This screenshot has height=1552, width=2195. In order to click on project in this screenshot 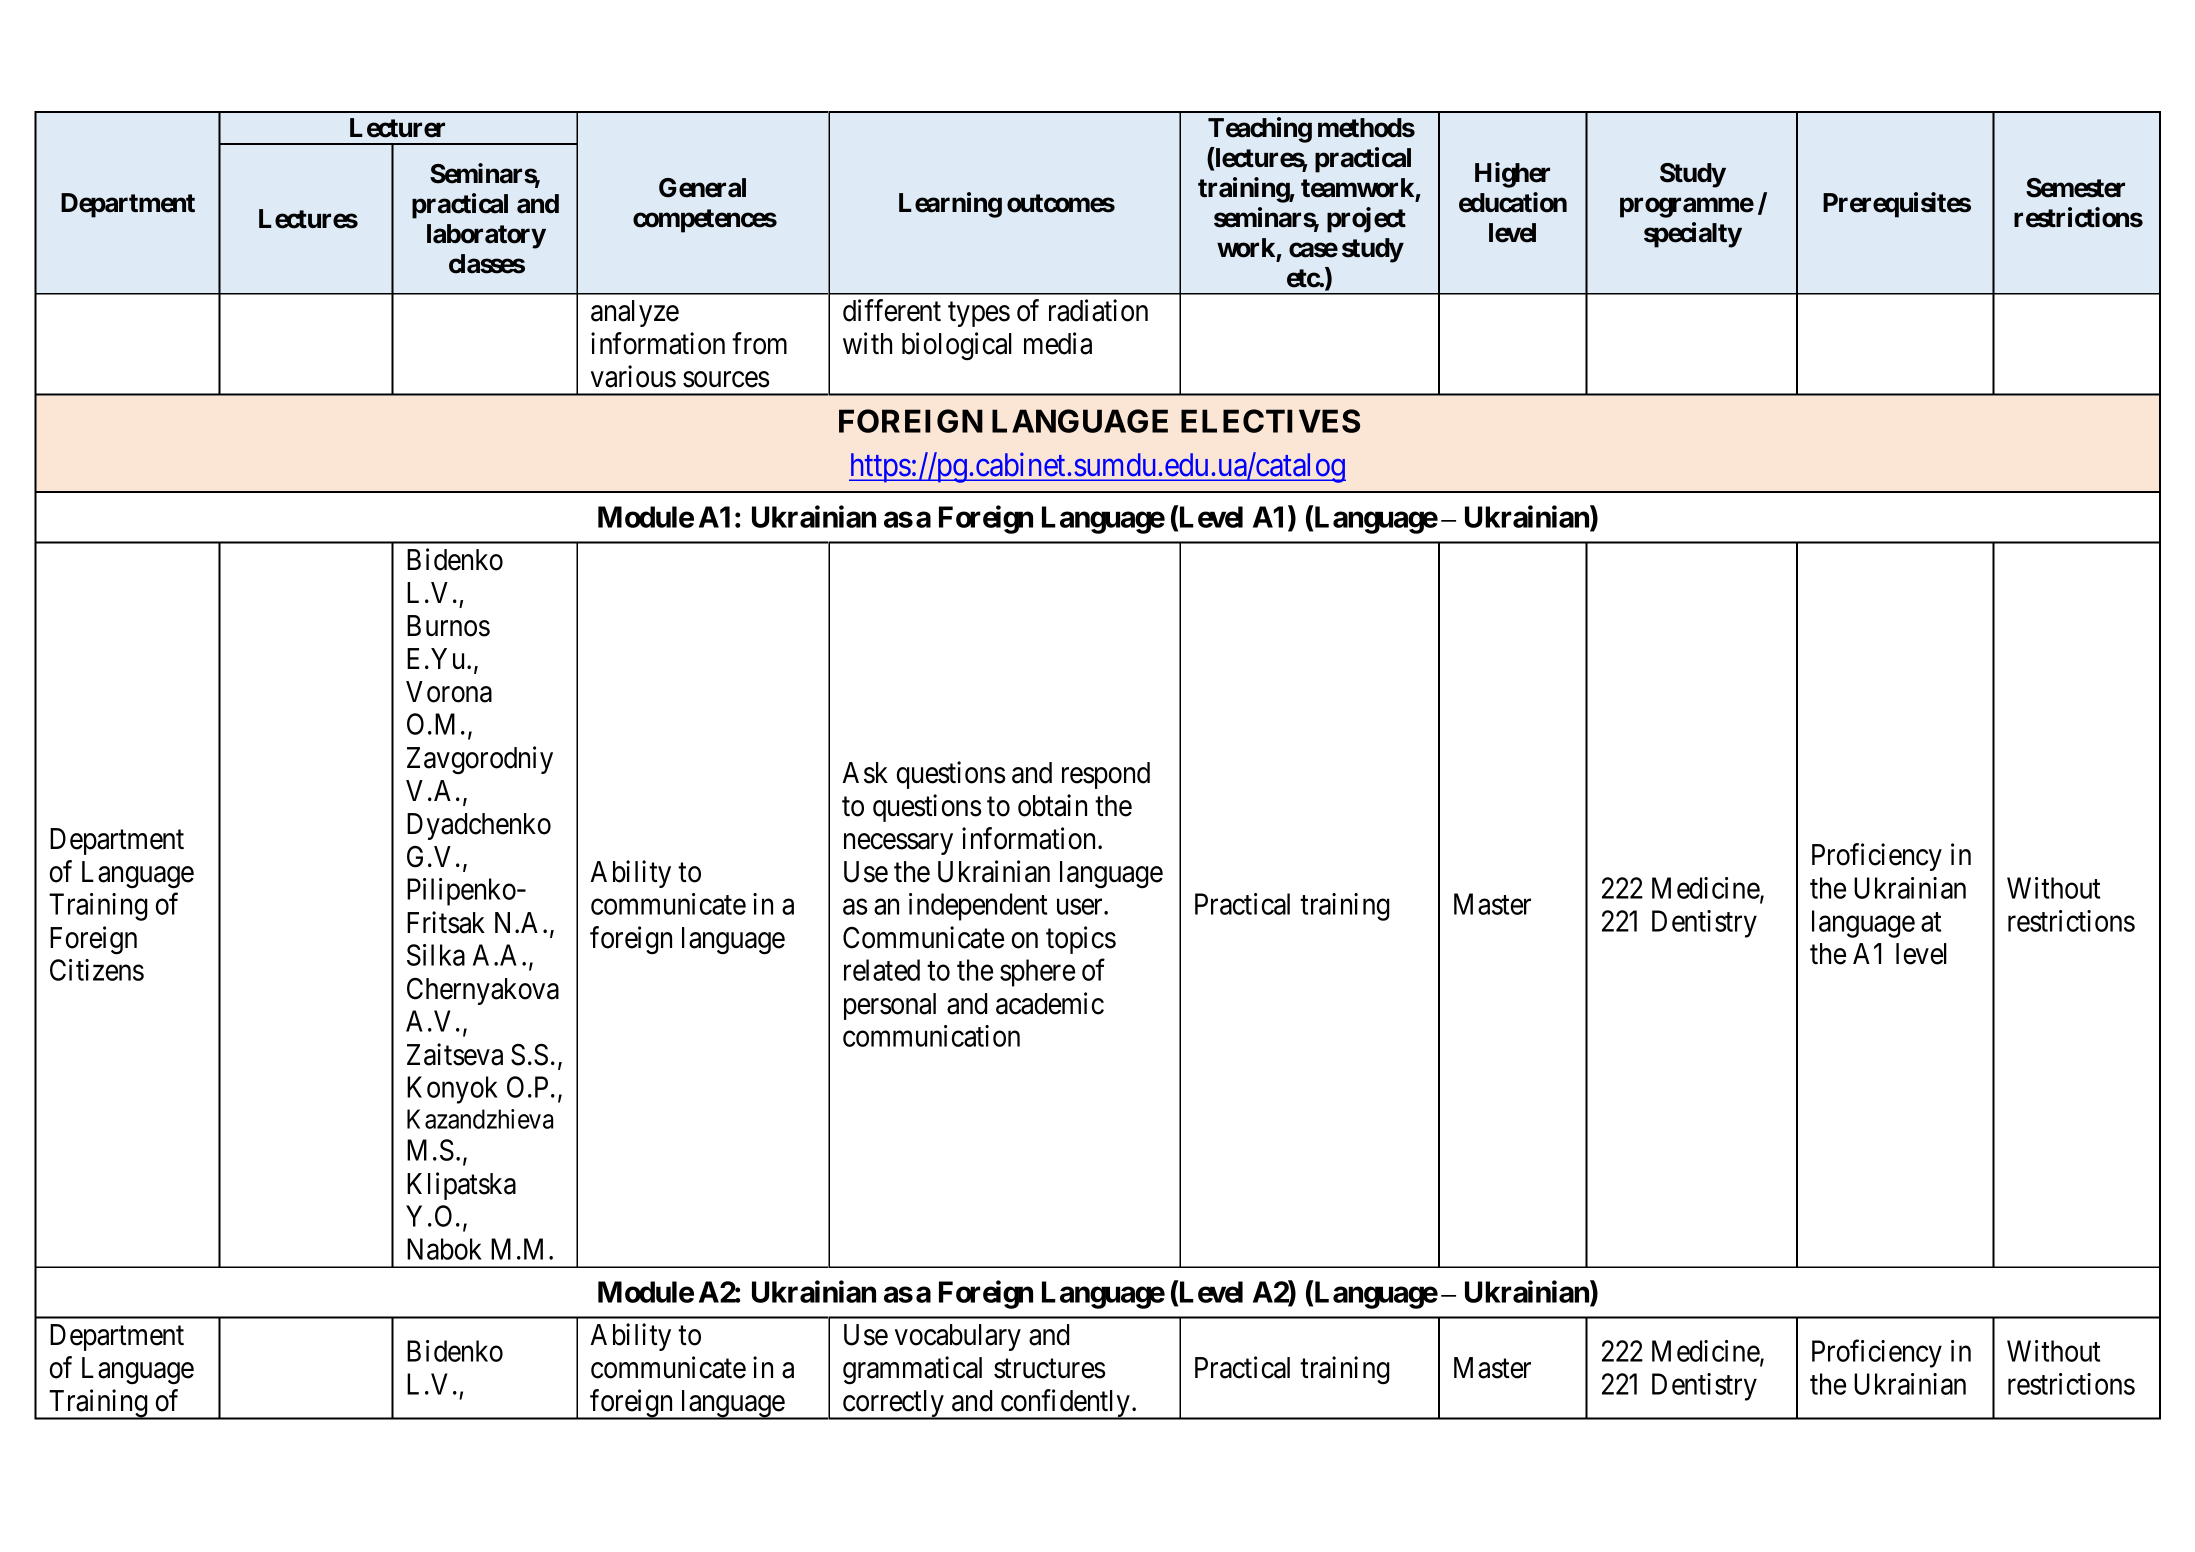, I will do `click(1366, 220)`.
